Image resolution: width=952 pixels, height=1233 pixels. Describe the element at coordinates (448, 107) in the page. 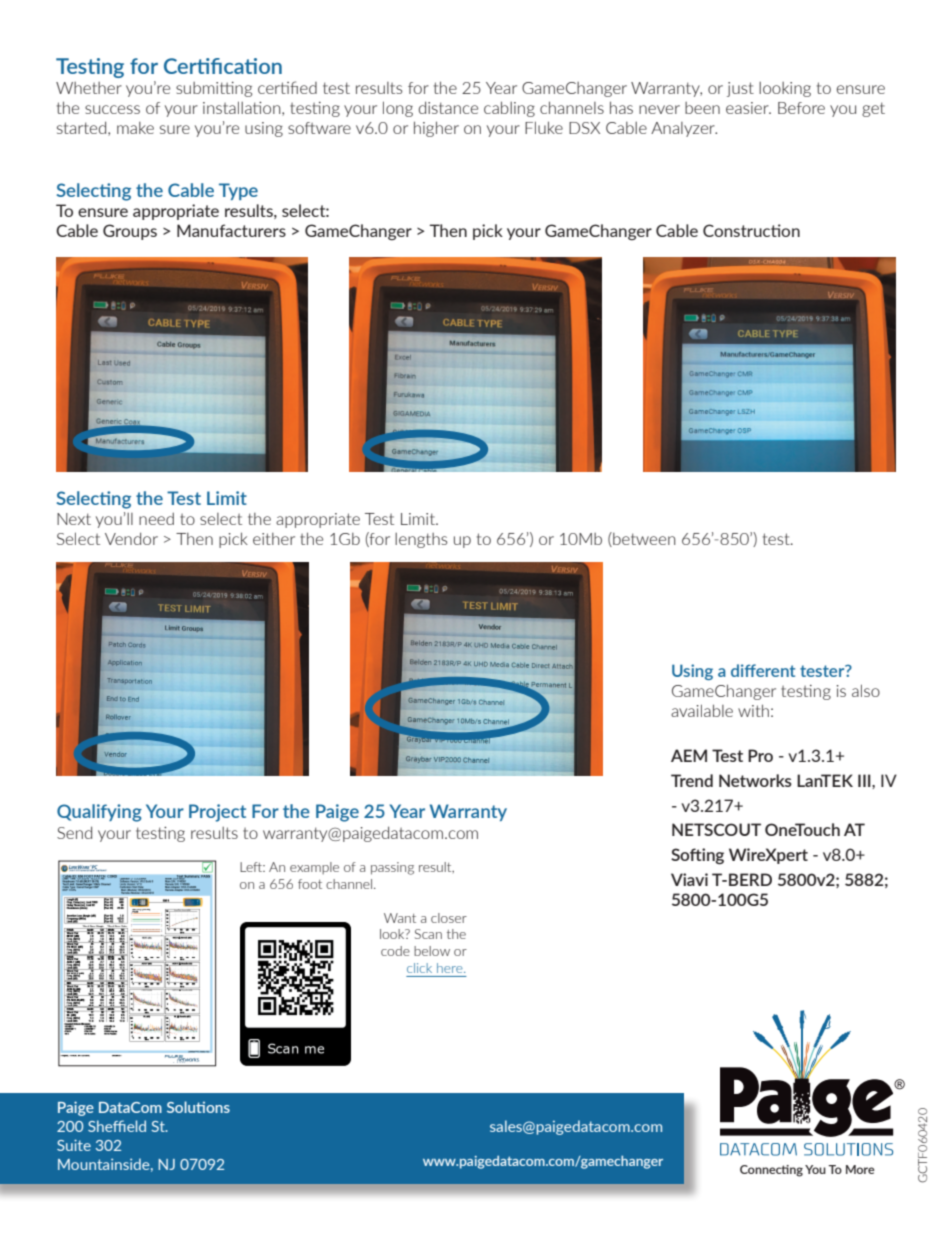

I see `distance` at that location.
